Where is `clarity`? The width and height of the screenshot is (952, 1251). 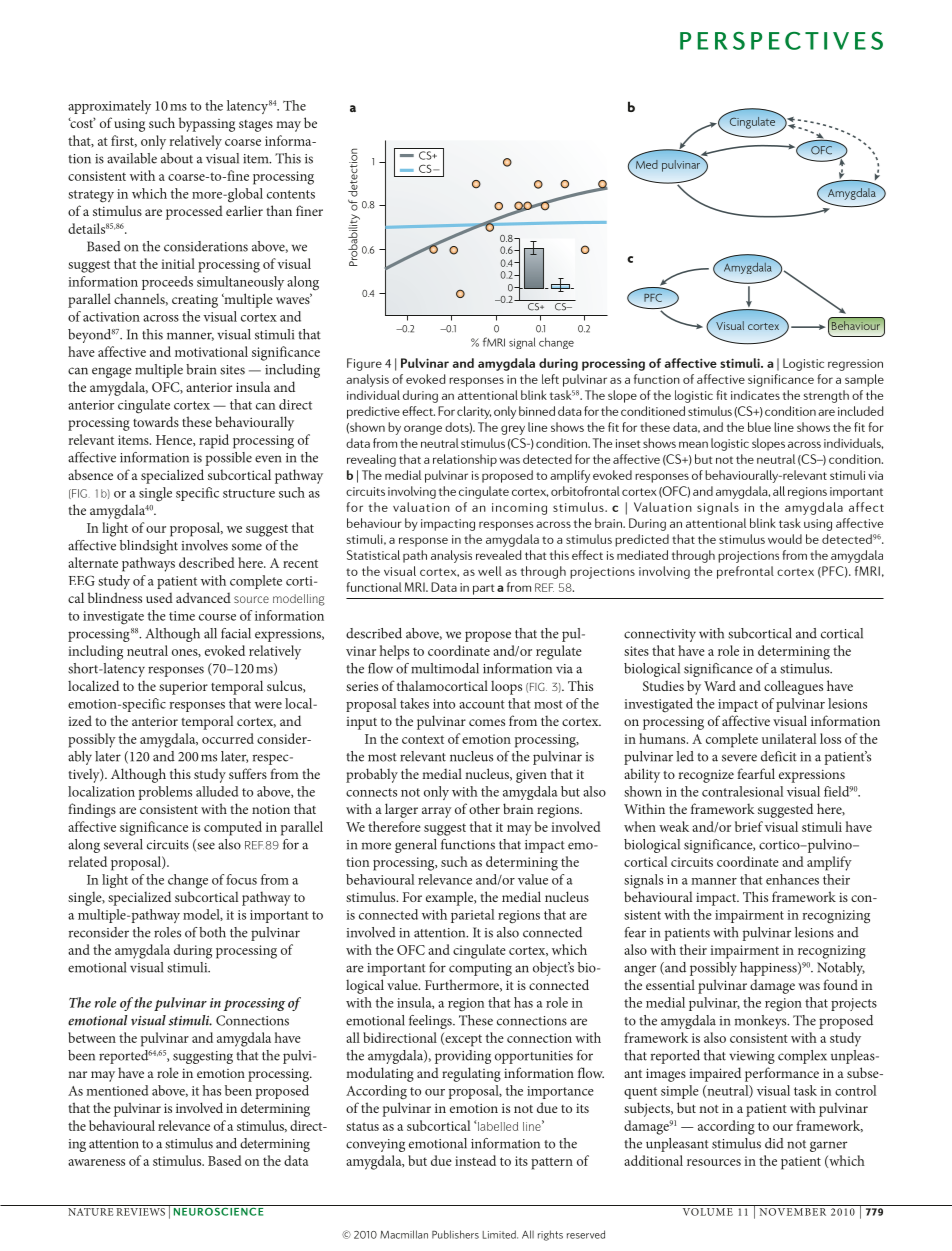 clarity is located at coordinates (474, 412).
